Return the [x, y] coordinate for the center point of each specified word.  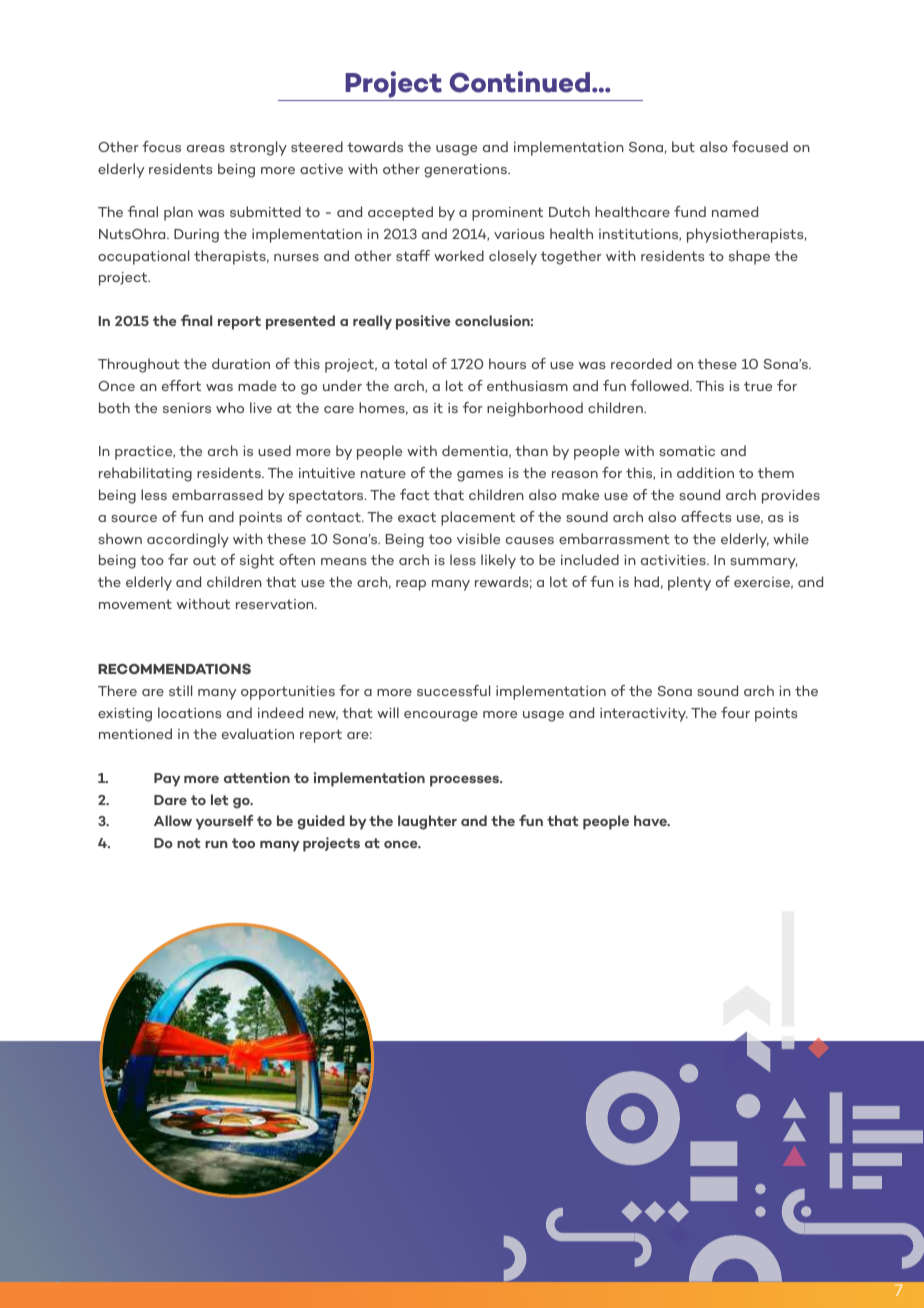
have [651, 820]
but [683, 146]
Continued [520, 82]
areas [206, 148]
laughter [427, 822]
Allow [173, 820]
